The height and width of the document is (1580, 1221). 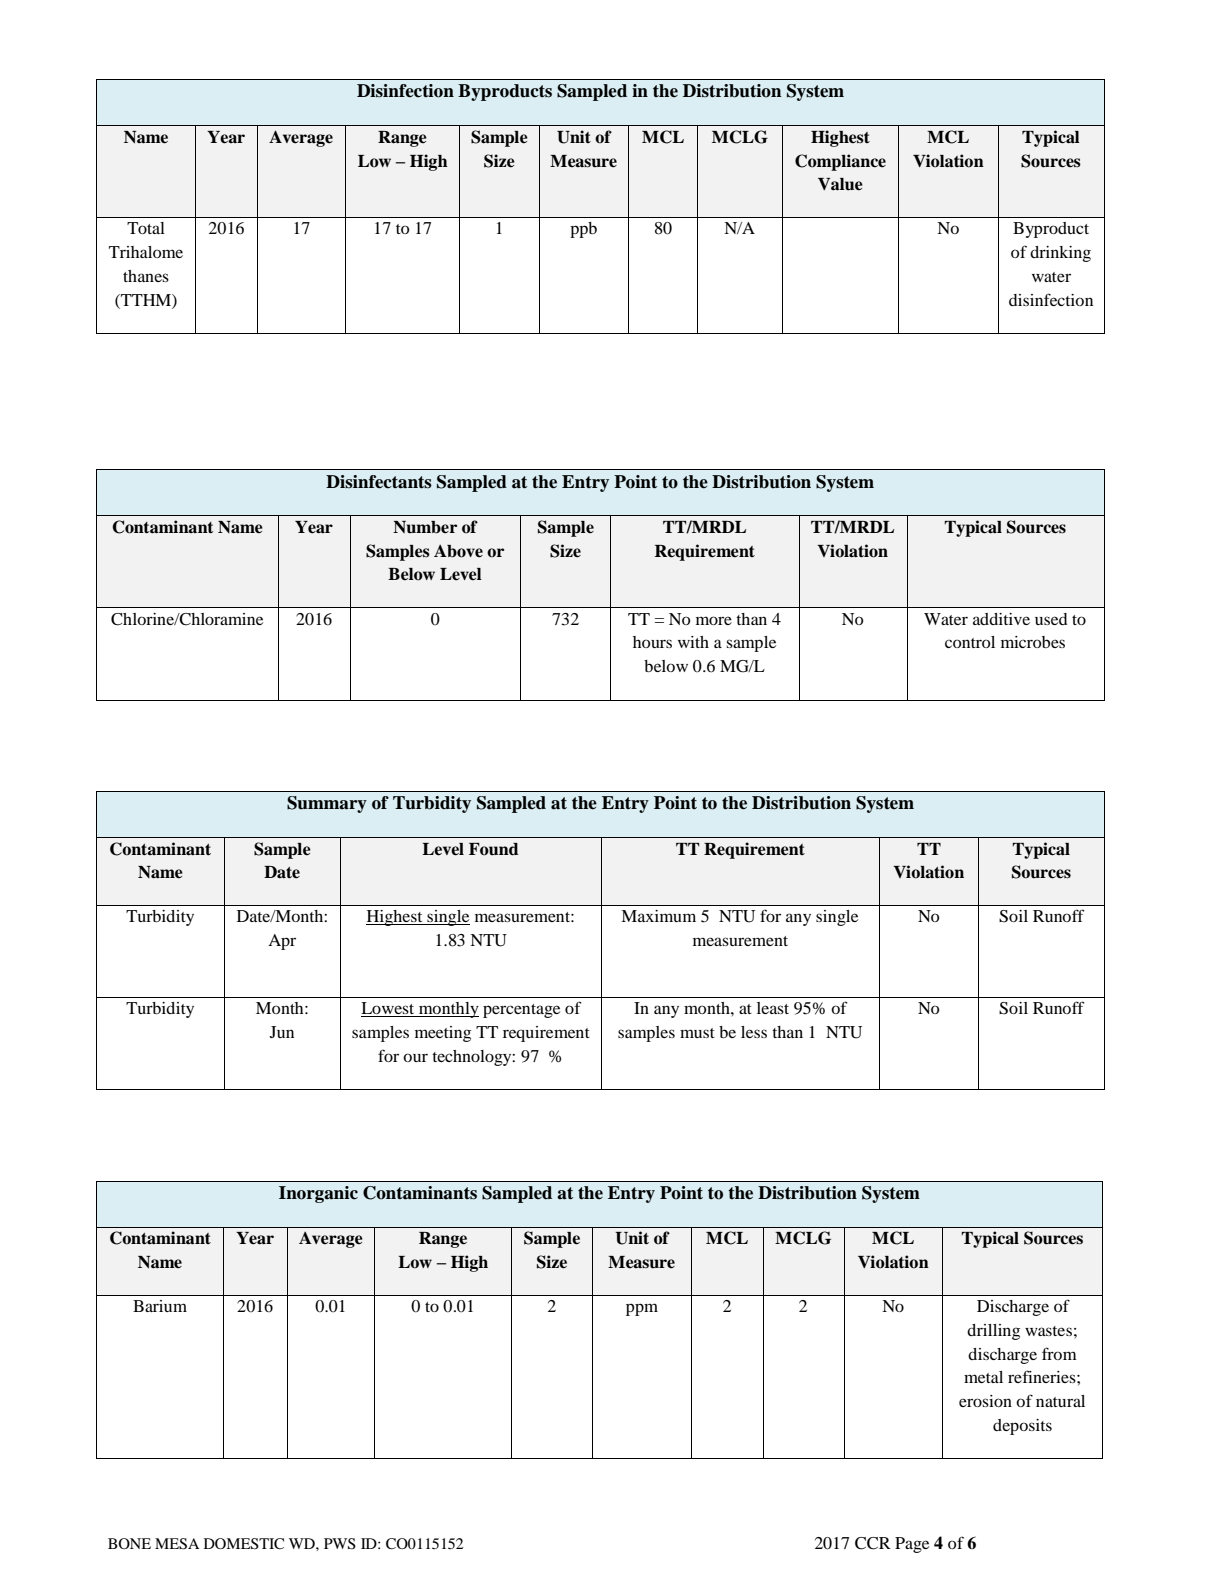 I want to click on Total, so click(x=146, y=228).
